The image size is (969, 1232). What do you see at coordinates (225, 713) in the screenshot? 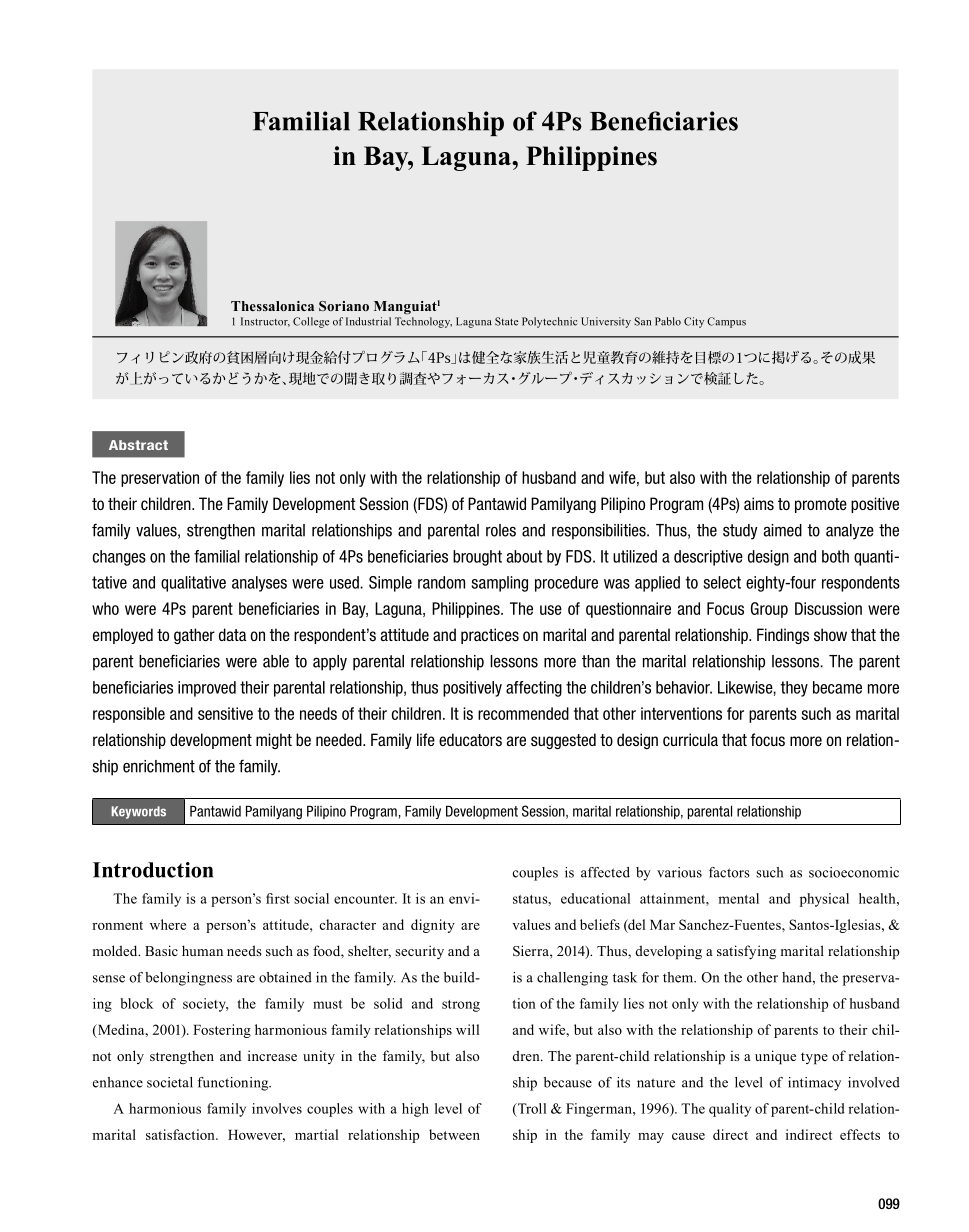
I see `sensitive` at bounding box center [225, 713].
